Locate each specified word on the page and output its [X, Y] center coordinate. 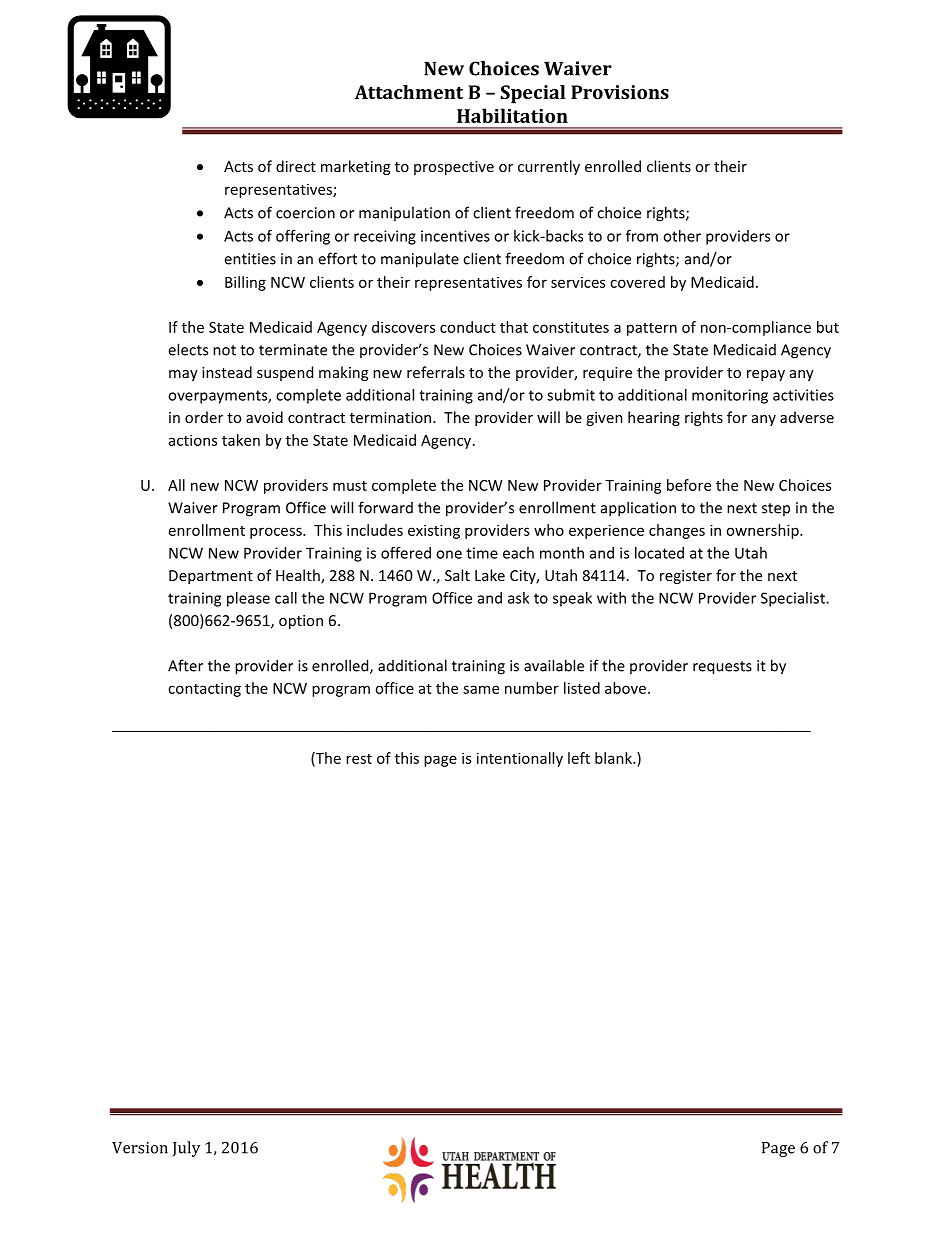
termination [392, 417]
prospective [454, 168]
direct [296, 166]
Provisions [620, 92]
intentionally [520, 759]
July [186, 1149]
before [689, 485]
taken [241, 440]
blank [614, 758]
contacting [204, 689]
